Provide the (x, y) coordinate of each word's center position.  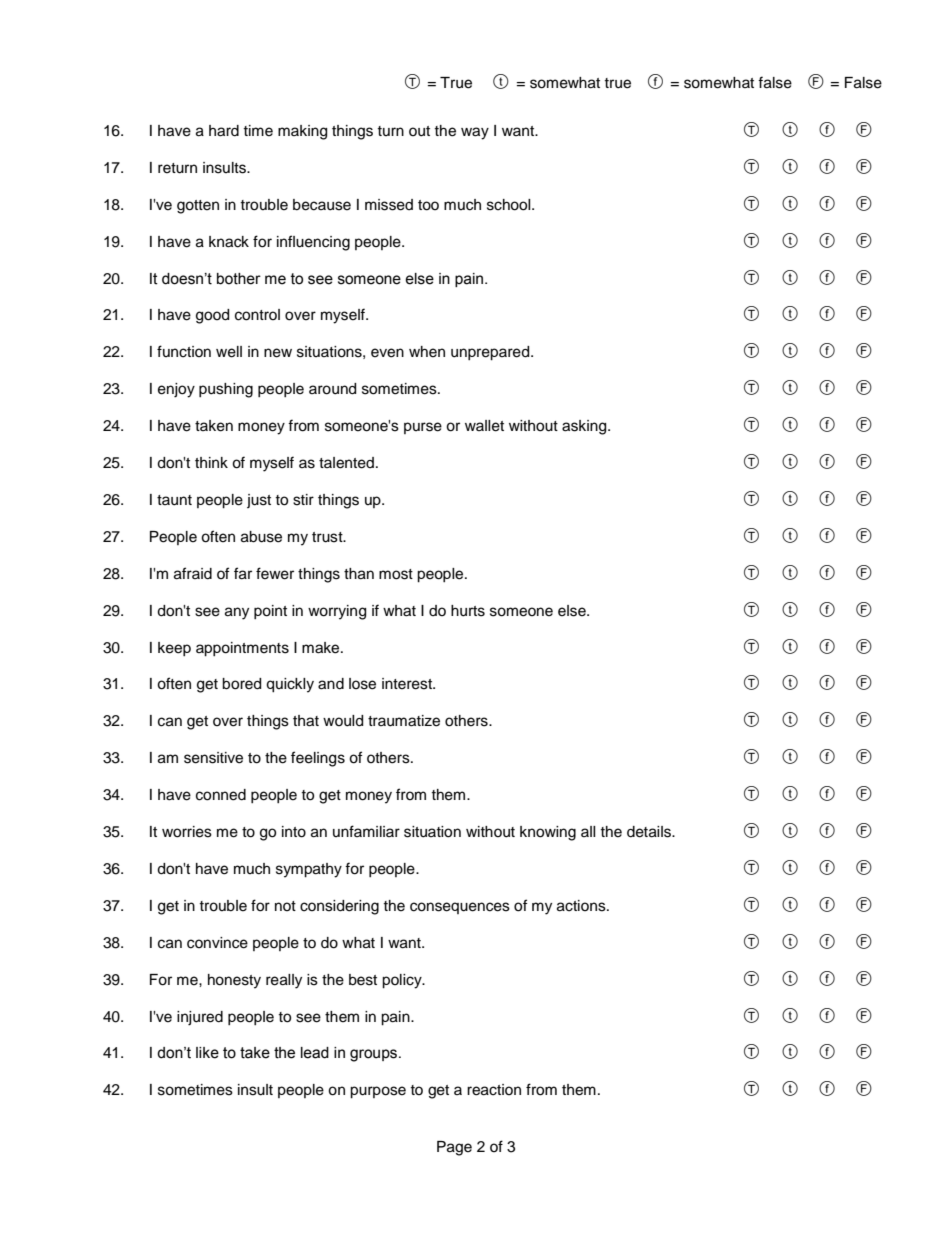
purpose (378, 1092)
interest (408, 684)
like (207, 1053)
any (237, 613)
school (510, 205)
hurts (468, 611)
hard (224, 131)
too (428, 205)
